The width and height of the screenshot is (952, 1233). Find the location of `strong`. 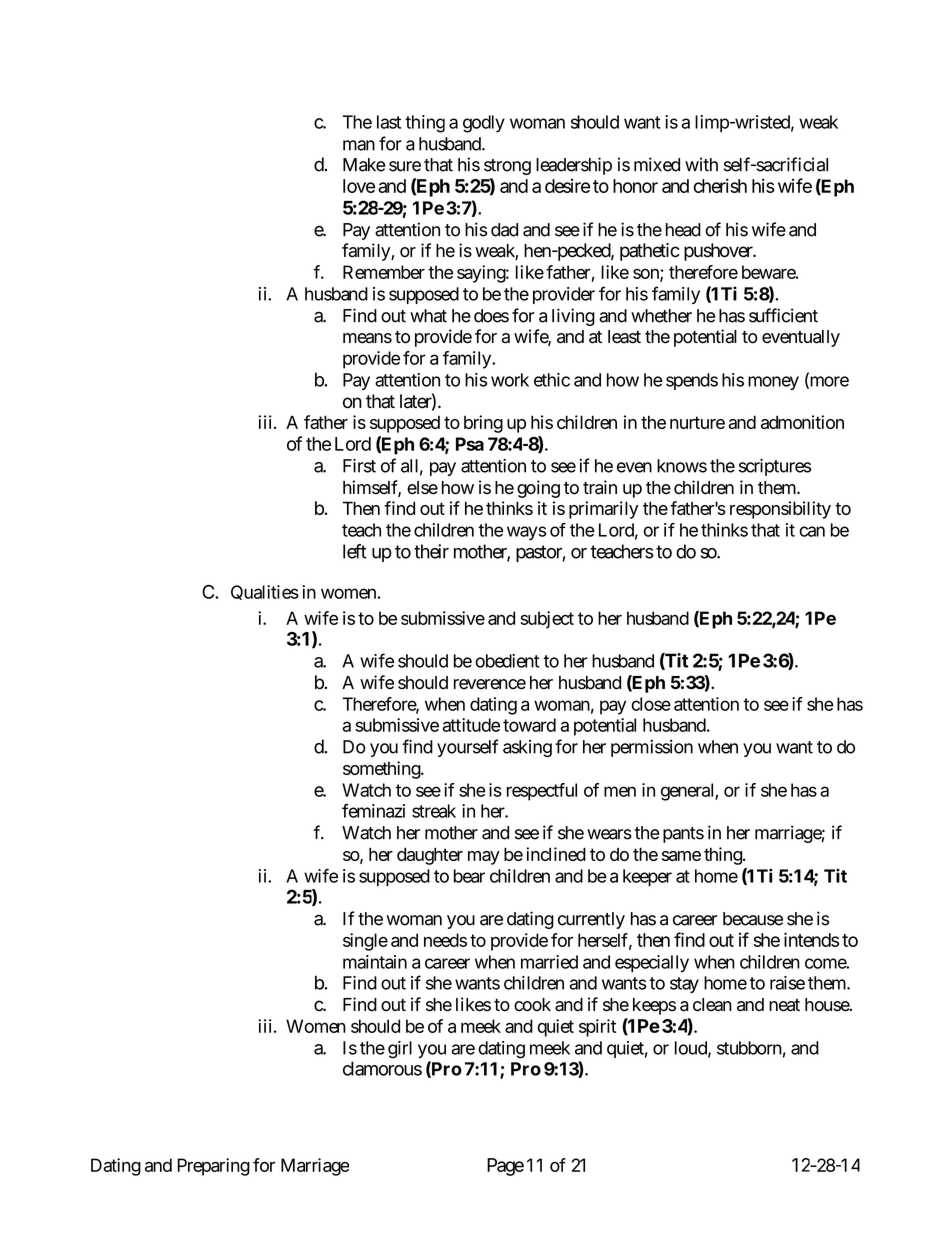

strong is located at coordinates (507, 167).
